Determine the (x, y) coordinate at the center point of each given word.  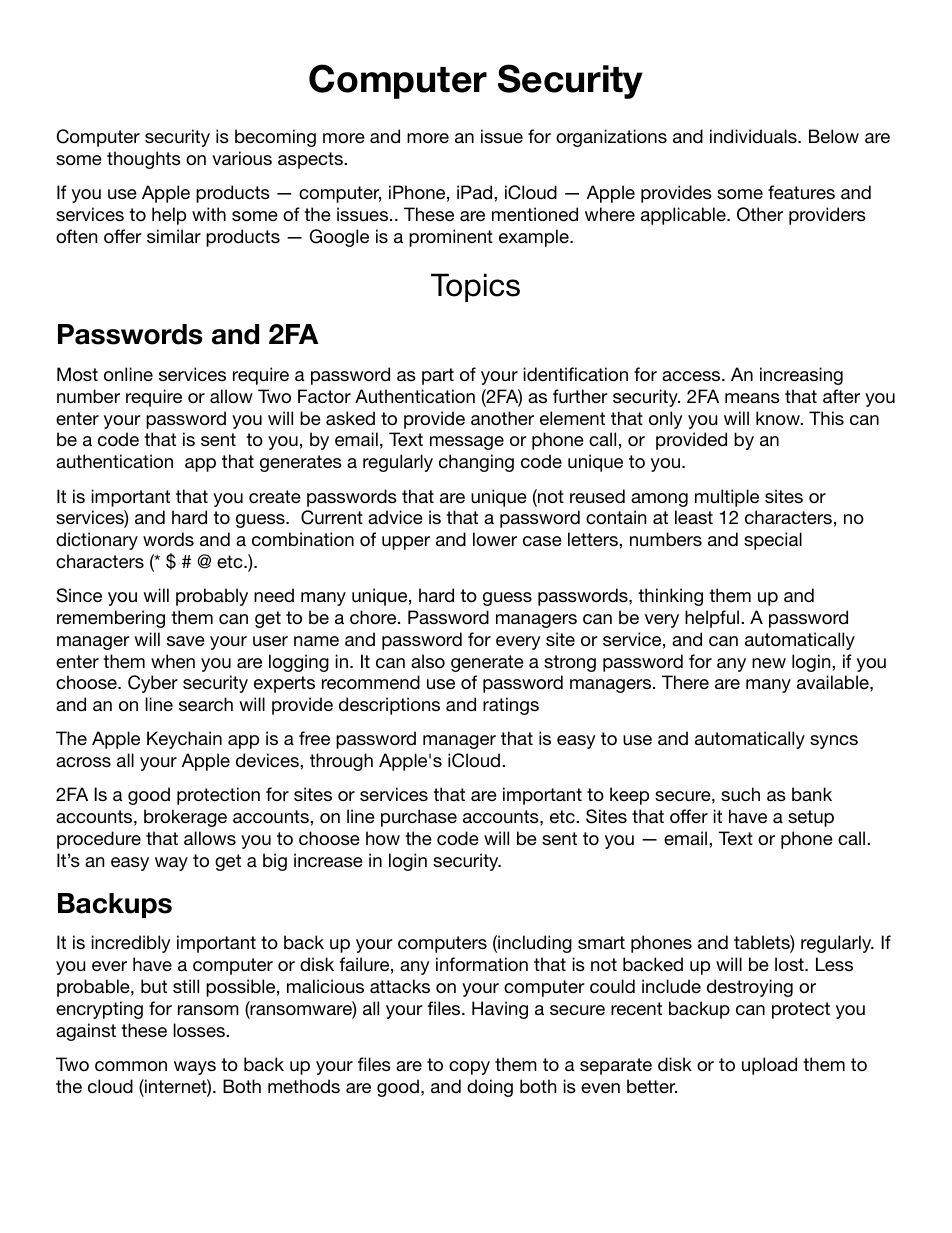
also (428, 661)
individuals (754, 136)
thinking (670, 597)
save (186, 641)
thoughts (144, 160)
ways (195, 1068)
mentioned (535, 214)
